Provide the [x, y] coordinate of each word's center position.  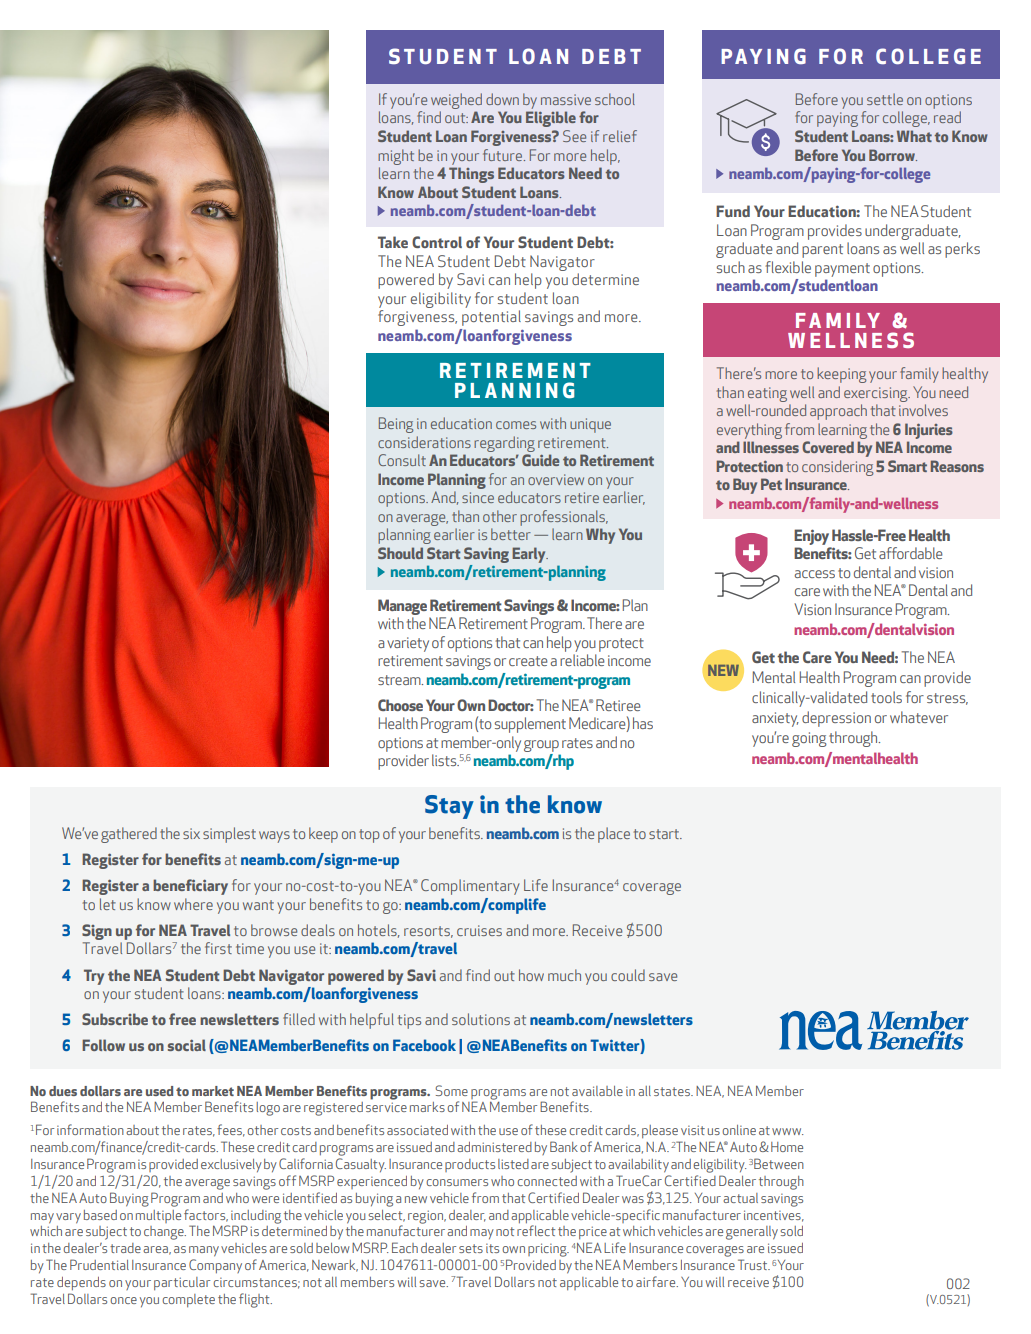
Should [400, 553]
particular [182, 1283]
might [396, 157]
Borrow [893, 155]
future [504, 155]
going [809, 739]
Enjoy [811, 537]
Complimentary [470, 887]
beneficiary [190, 887]
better [511, 534]
